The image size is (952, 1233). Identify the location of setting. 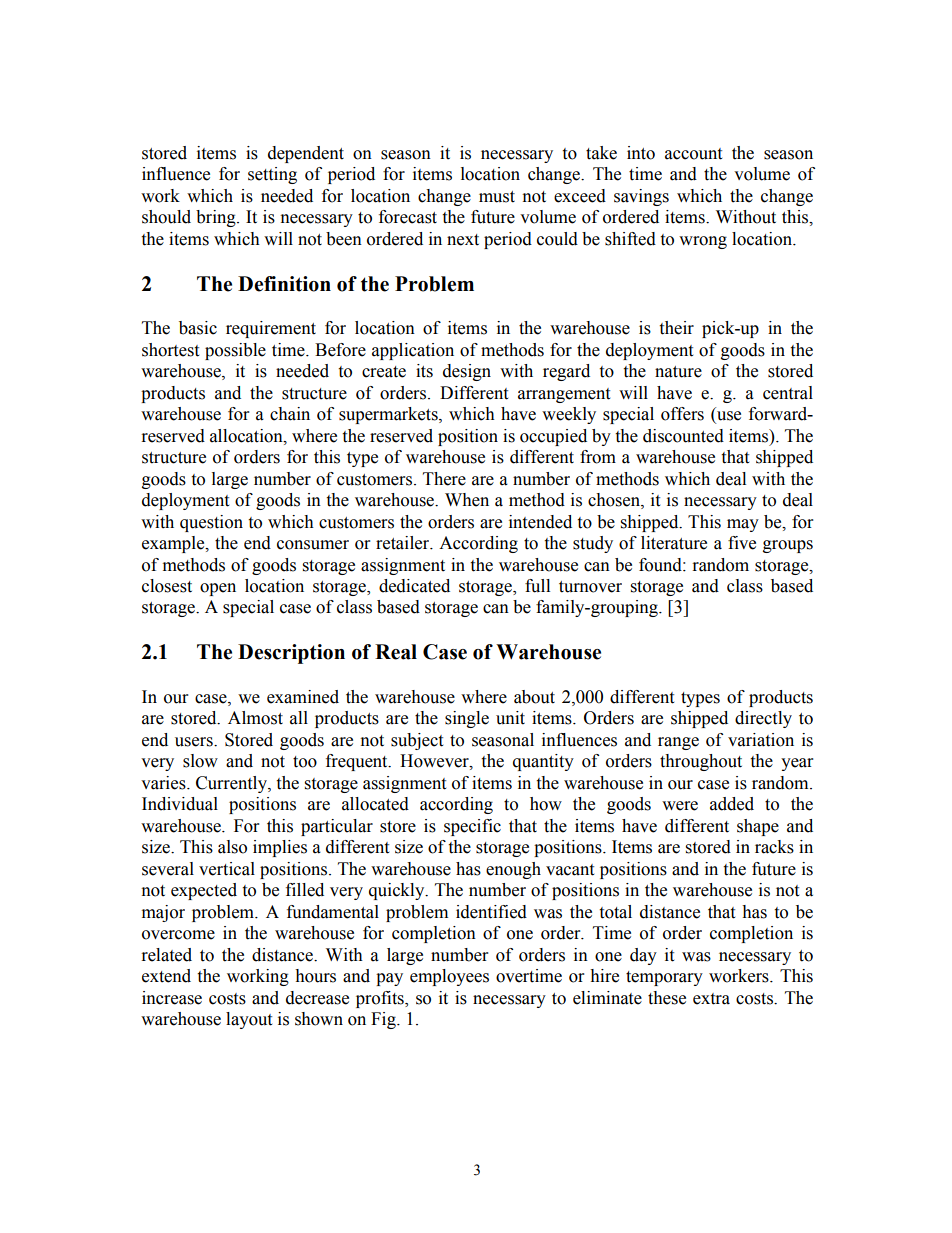
(272, 175).
